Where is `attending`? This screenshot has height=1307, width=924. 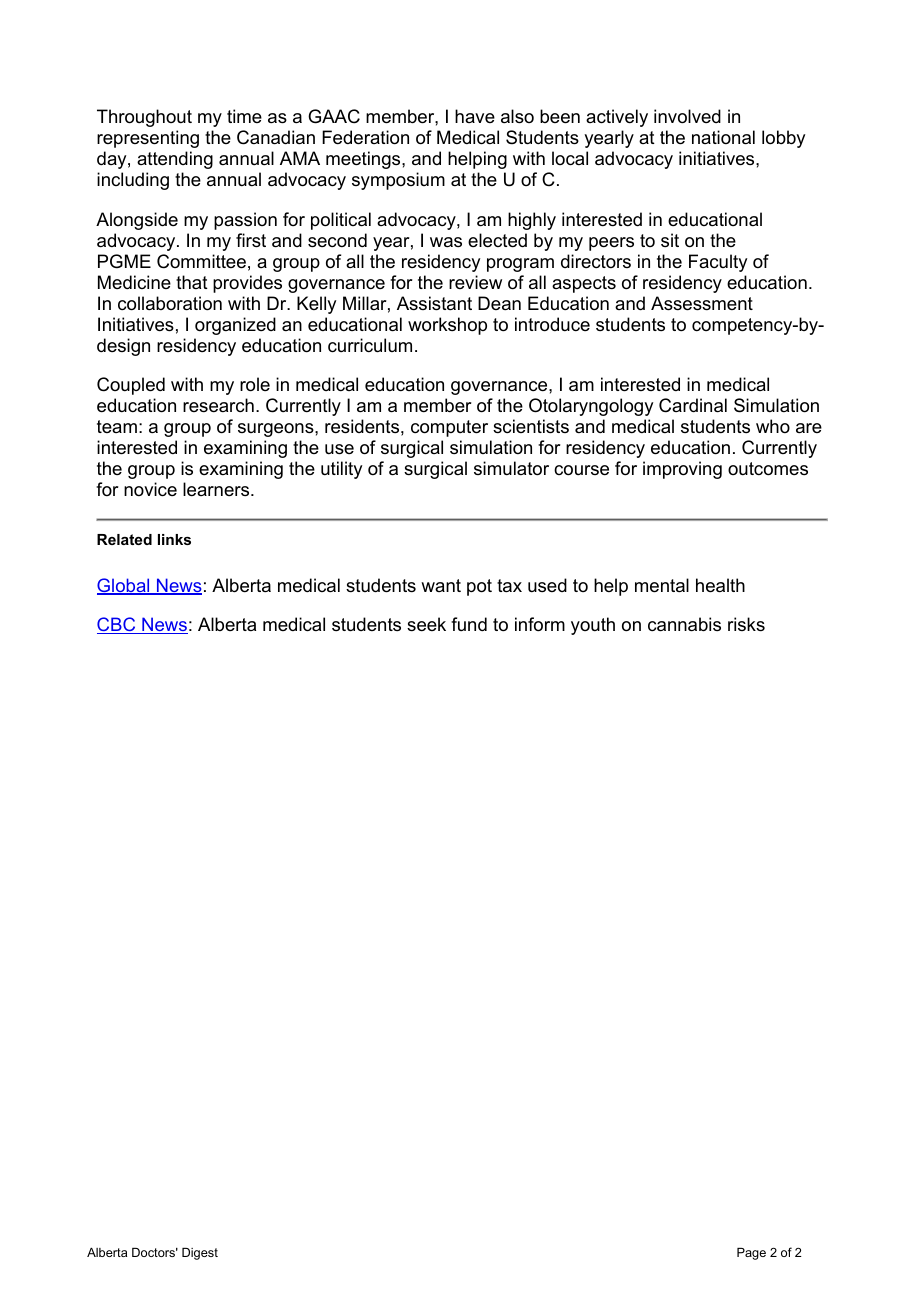
attending is located at coordinates (175, 160).
